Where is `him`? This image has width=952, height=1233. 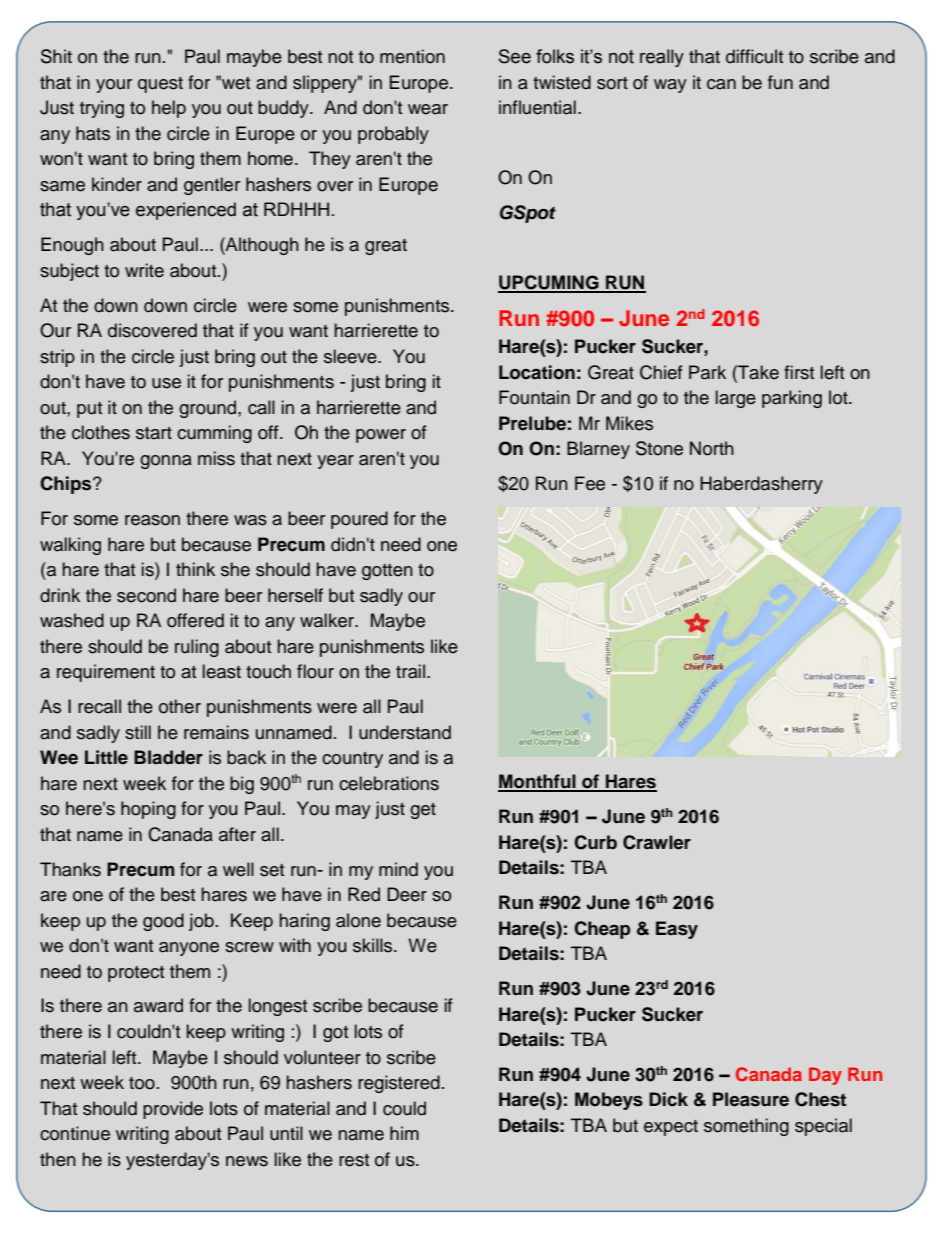 him is located at coordinates (404, 1133).
